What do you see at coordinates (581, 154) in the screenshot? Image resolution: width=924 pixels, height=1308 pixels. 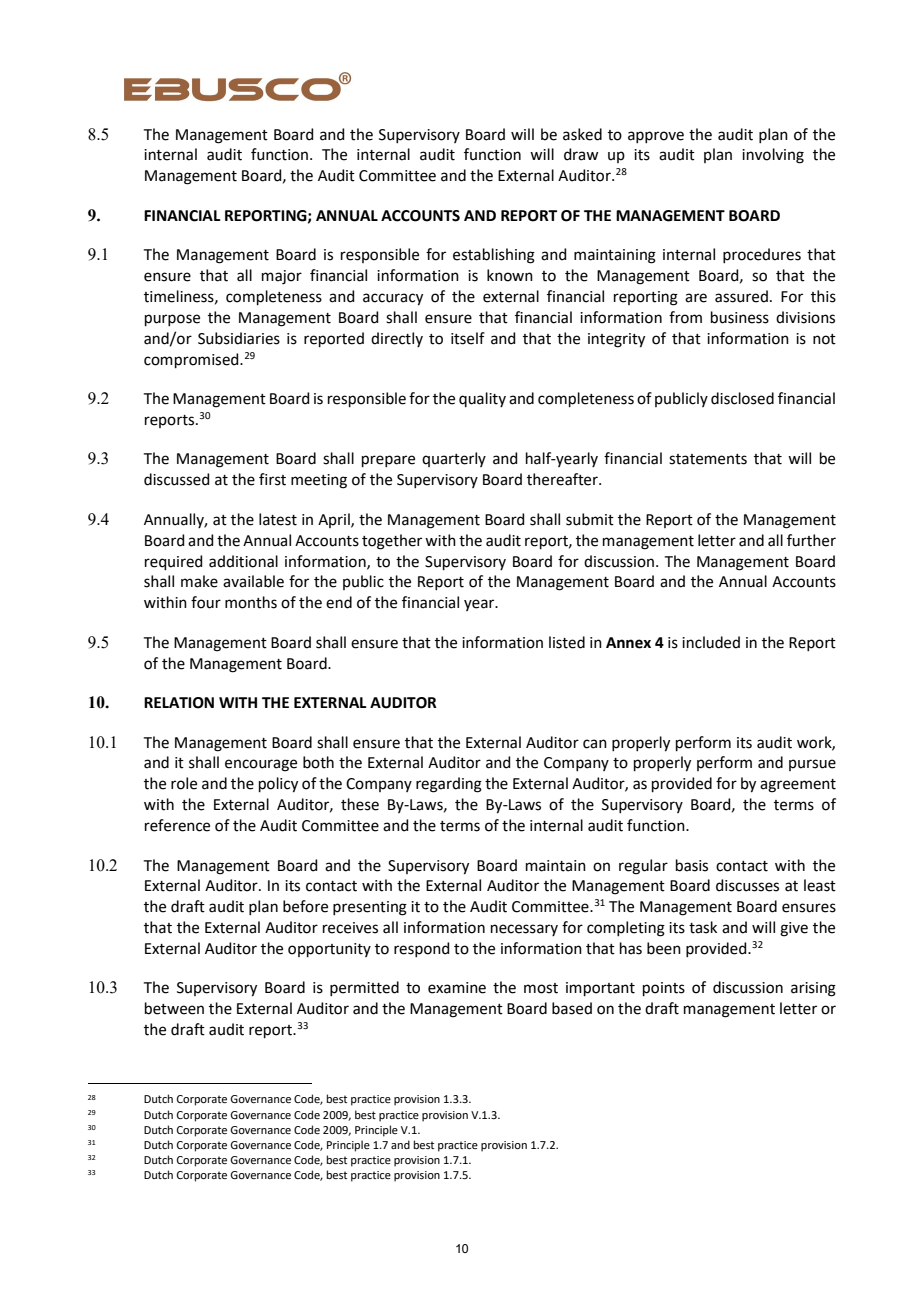 I see `draw` at bounding box center [581, 154].
